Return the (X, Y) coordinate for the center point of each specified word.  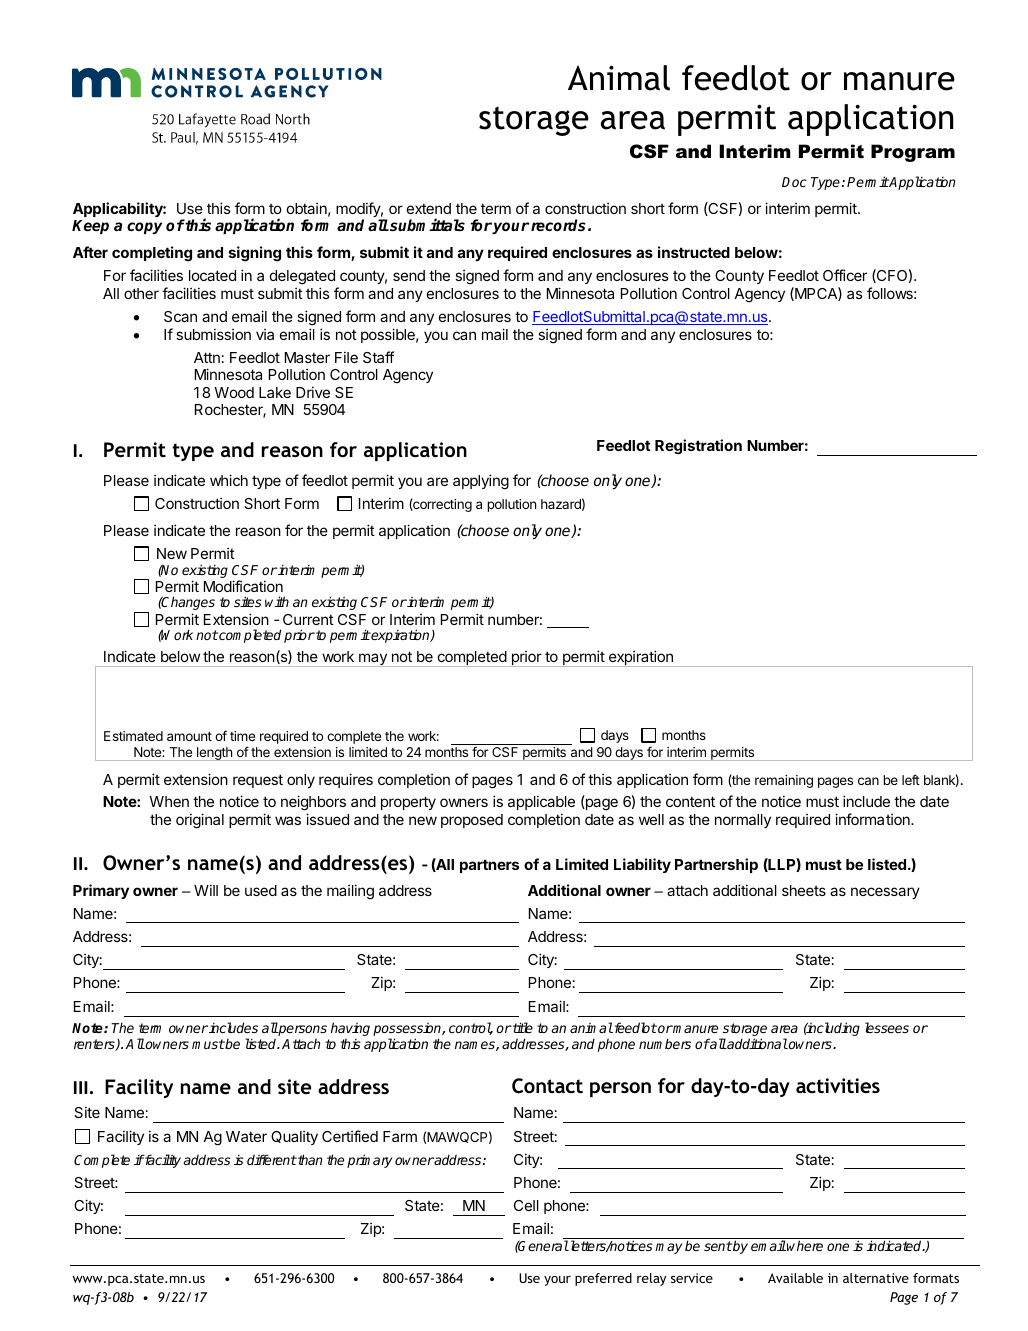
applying (481, 482)
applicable (541, 802)
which (229, 480)
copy (144, 228)
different (272, 1159)
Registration (698, 447)
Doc (794, 182)
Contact (547, 1086)
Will (206, 890)
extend (429, 208)
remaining (784, 781)
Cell (526, 1205)
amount (189, 736)
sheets (804, 890)
